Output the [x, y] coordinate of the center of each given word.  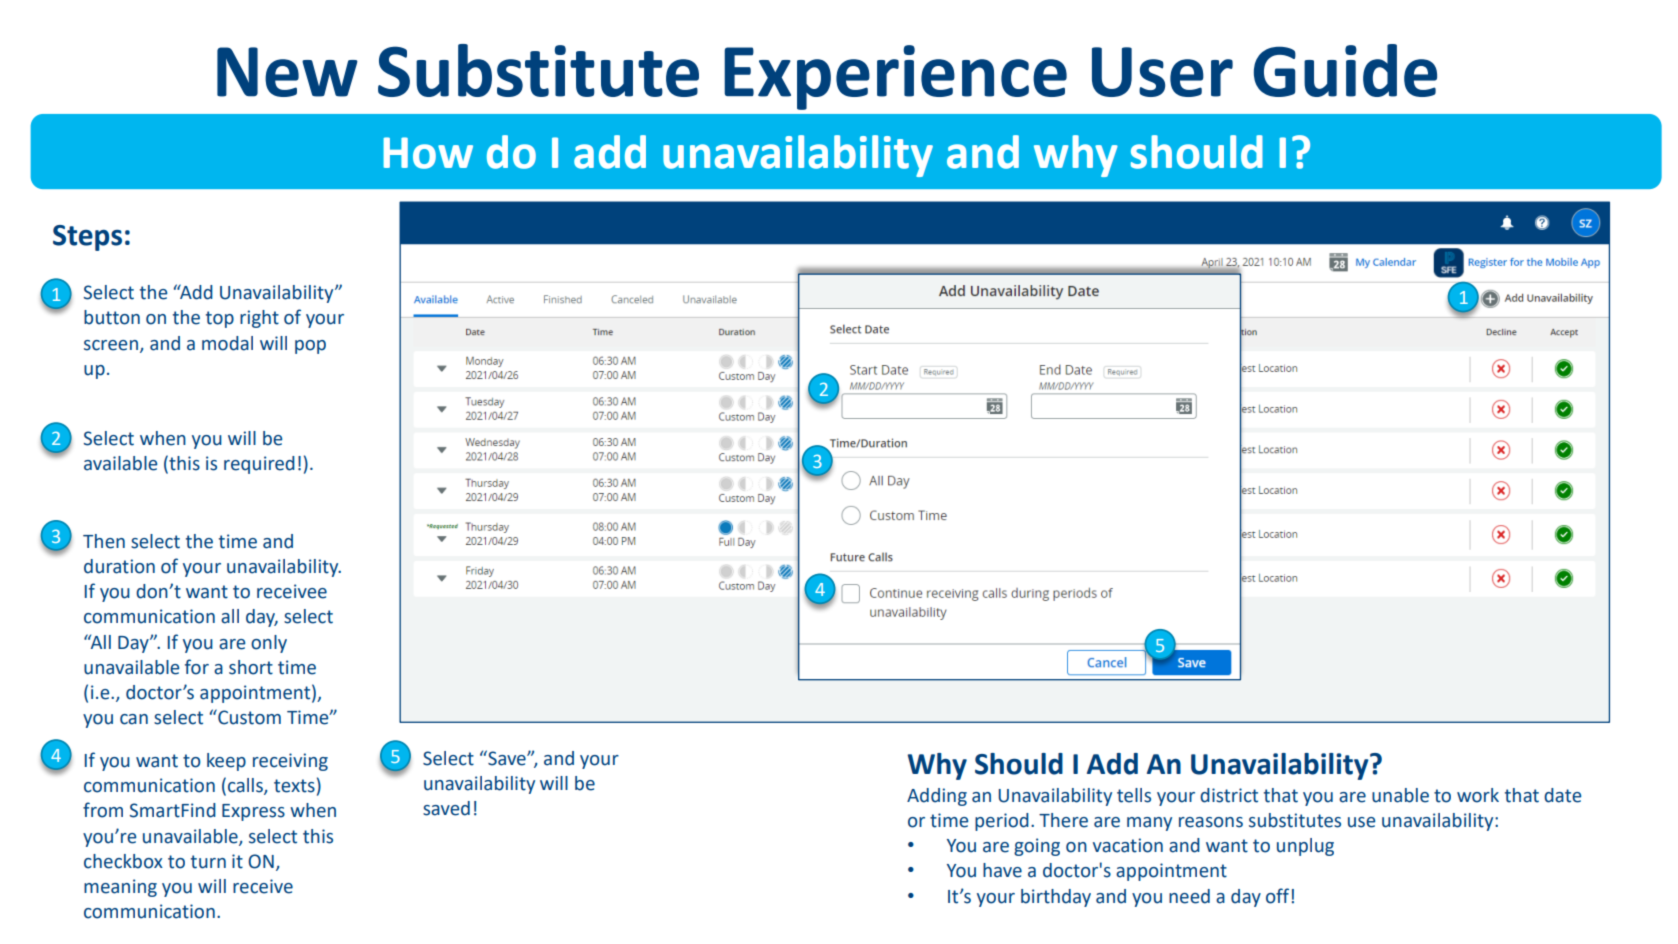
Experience [895, 77]
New [287, 72]
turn [208, 862]
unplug [1305, 847]
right [259, 319]
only [269, 644]
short [251, 667]
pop [310, 347]
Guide [1345, 70]
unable [1400, 795]
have [1002, 870]
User [1162, 72]
